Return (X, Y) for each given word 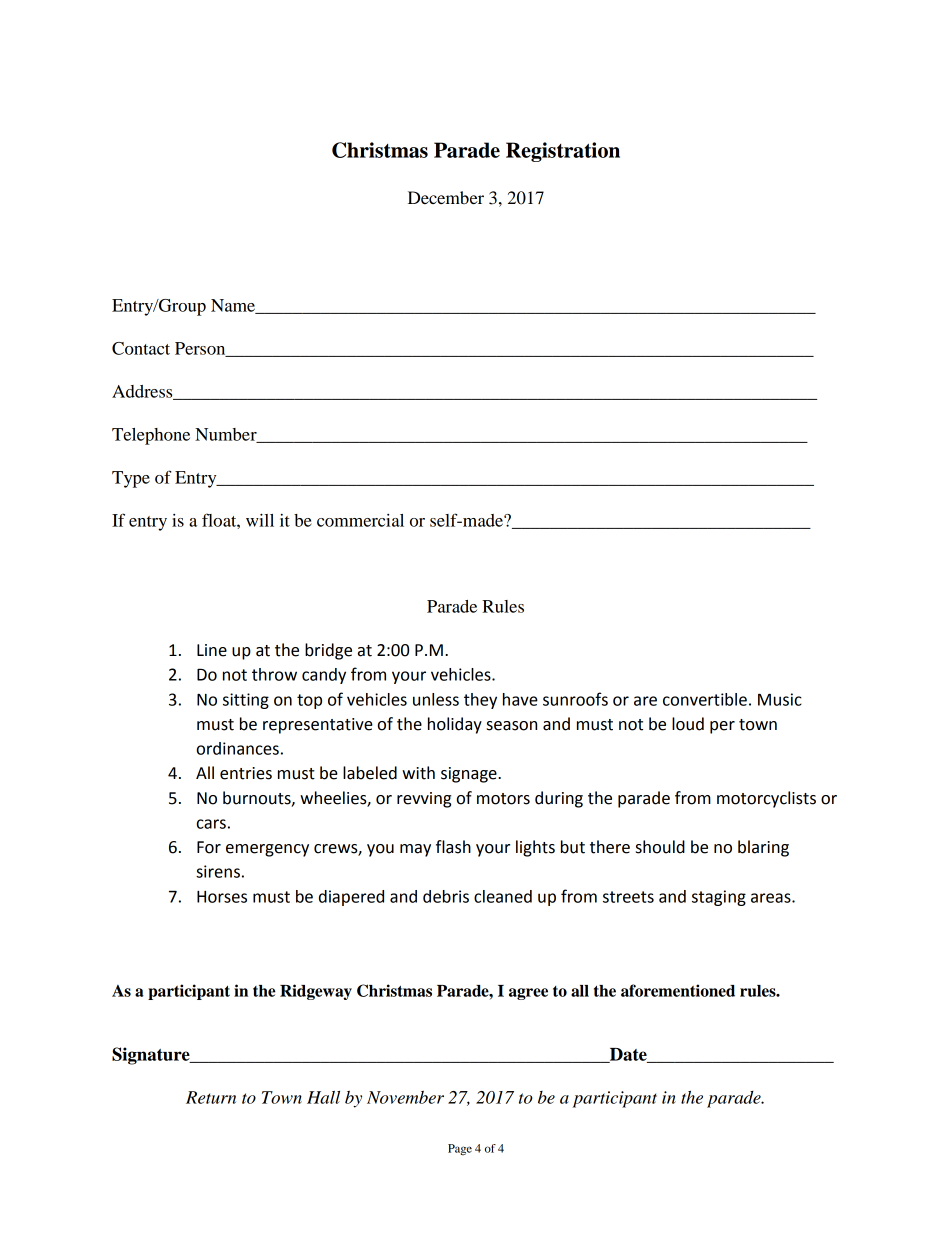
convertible (705, 699)
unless (436, 699)
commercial (360, 520)
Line (212, 650)
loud (688, 724)
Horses (222, 897)
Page (460, 1150)
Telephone (151, 436)
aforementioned (678, 990)
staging (719, 898)
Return (211, 1097)
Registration (563, 152)
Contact (141, 348)
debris (446, 896)
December (446, 197)
